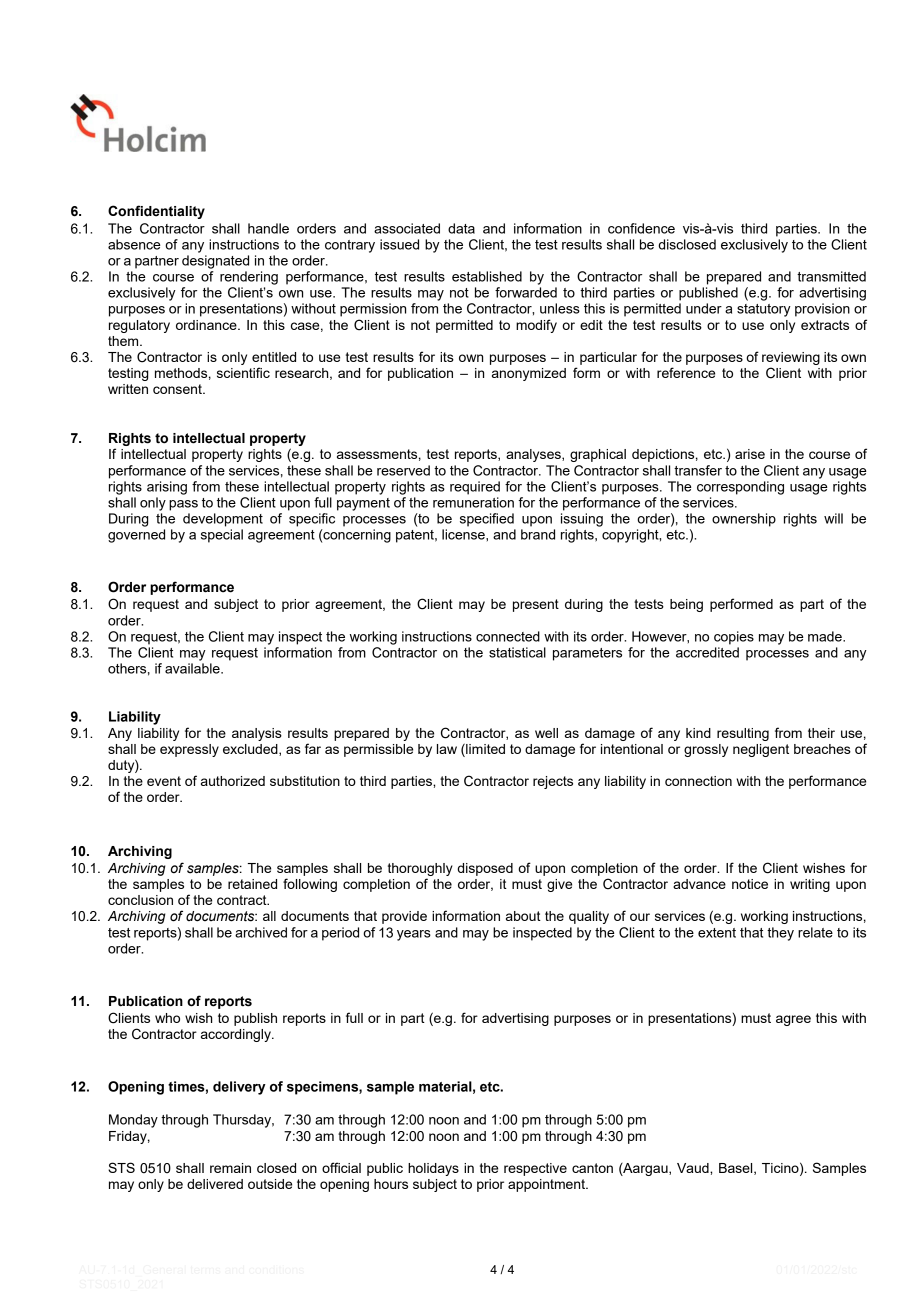 The width and height of the screenshot is (924, 1308). Describe the element at coordinates (750, 884) in the screenshot. I see `notice` at that location.
